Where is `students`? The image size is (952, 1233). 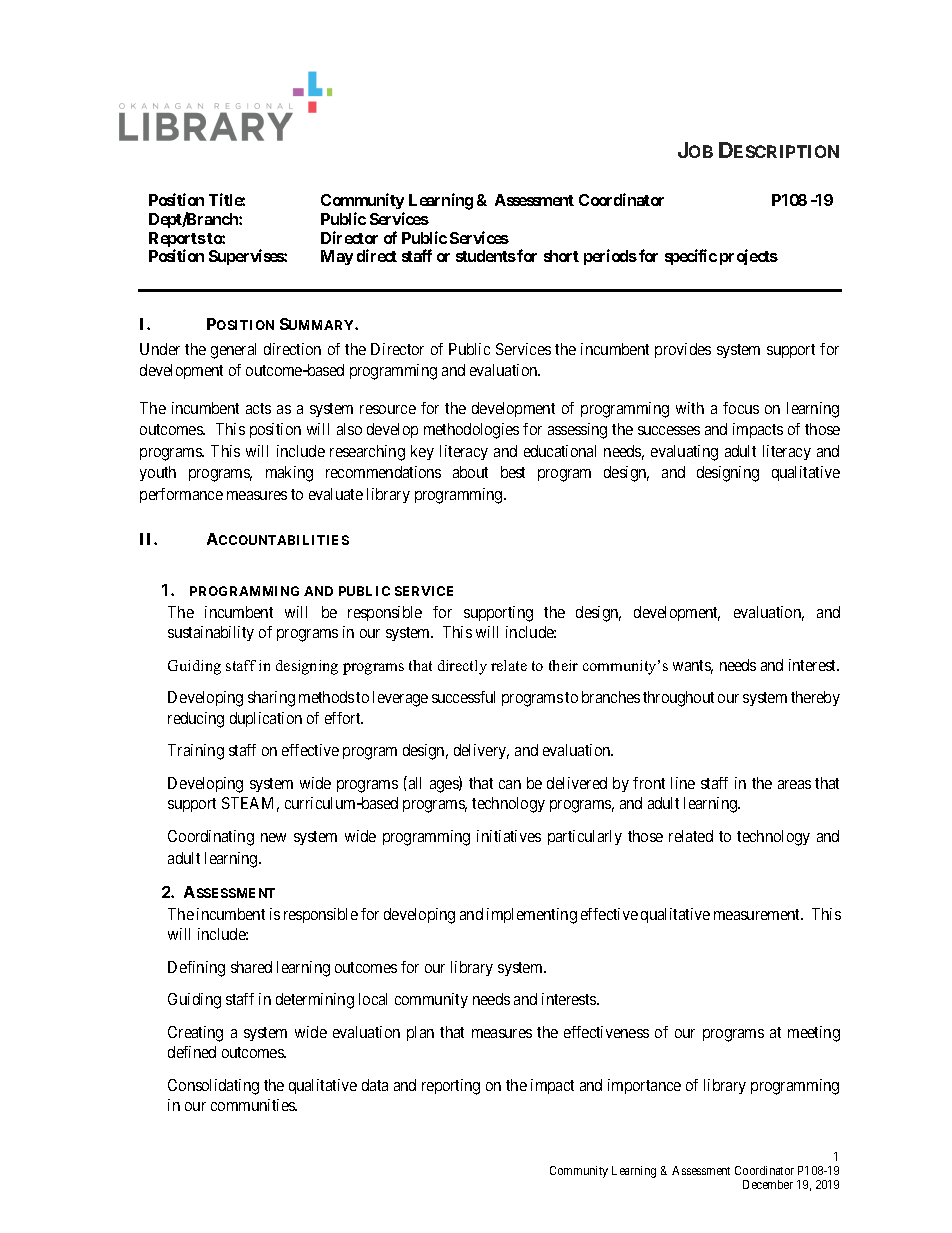
students is located at coordinates (486, 256).
